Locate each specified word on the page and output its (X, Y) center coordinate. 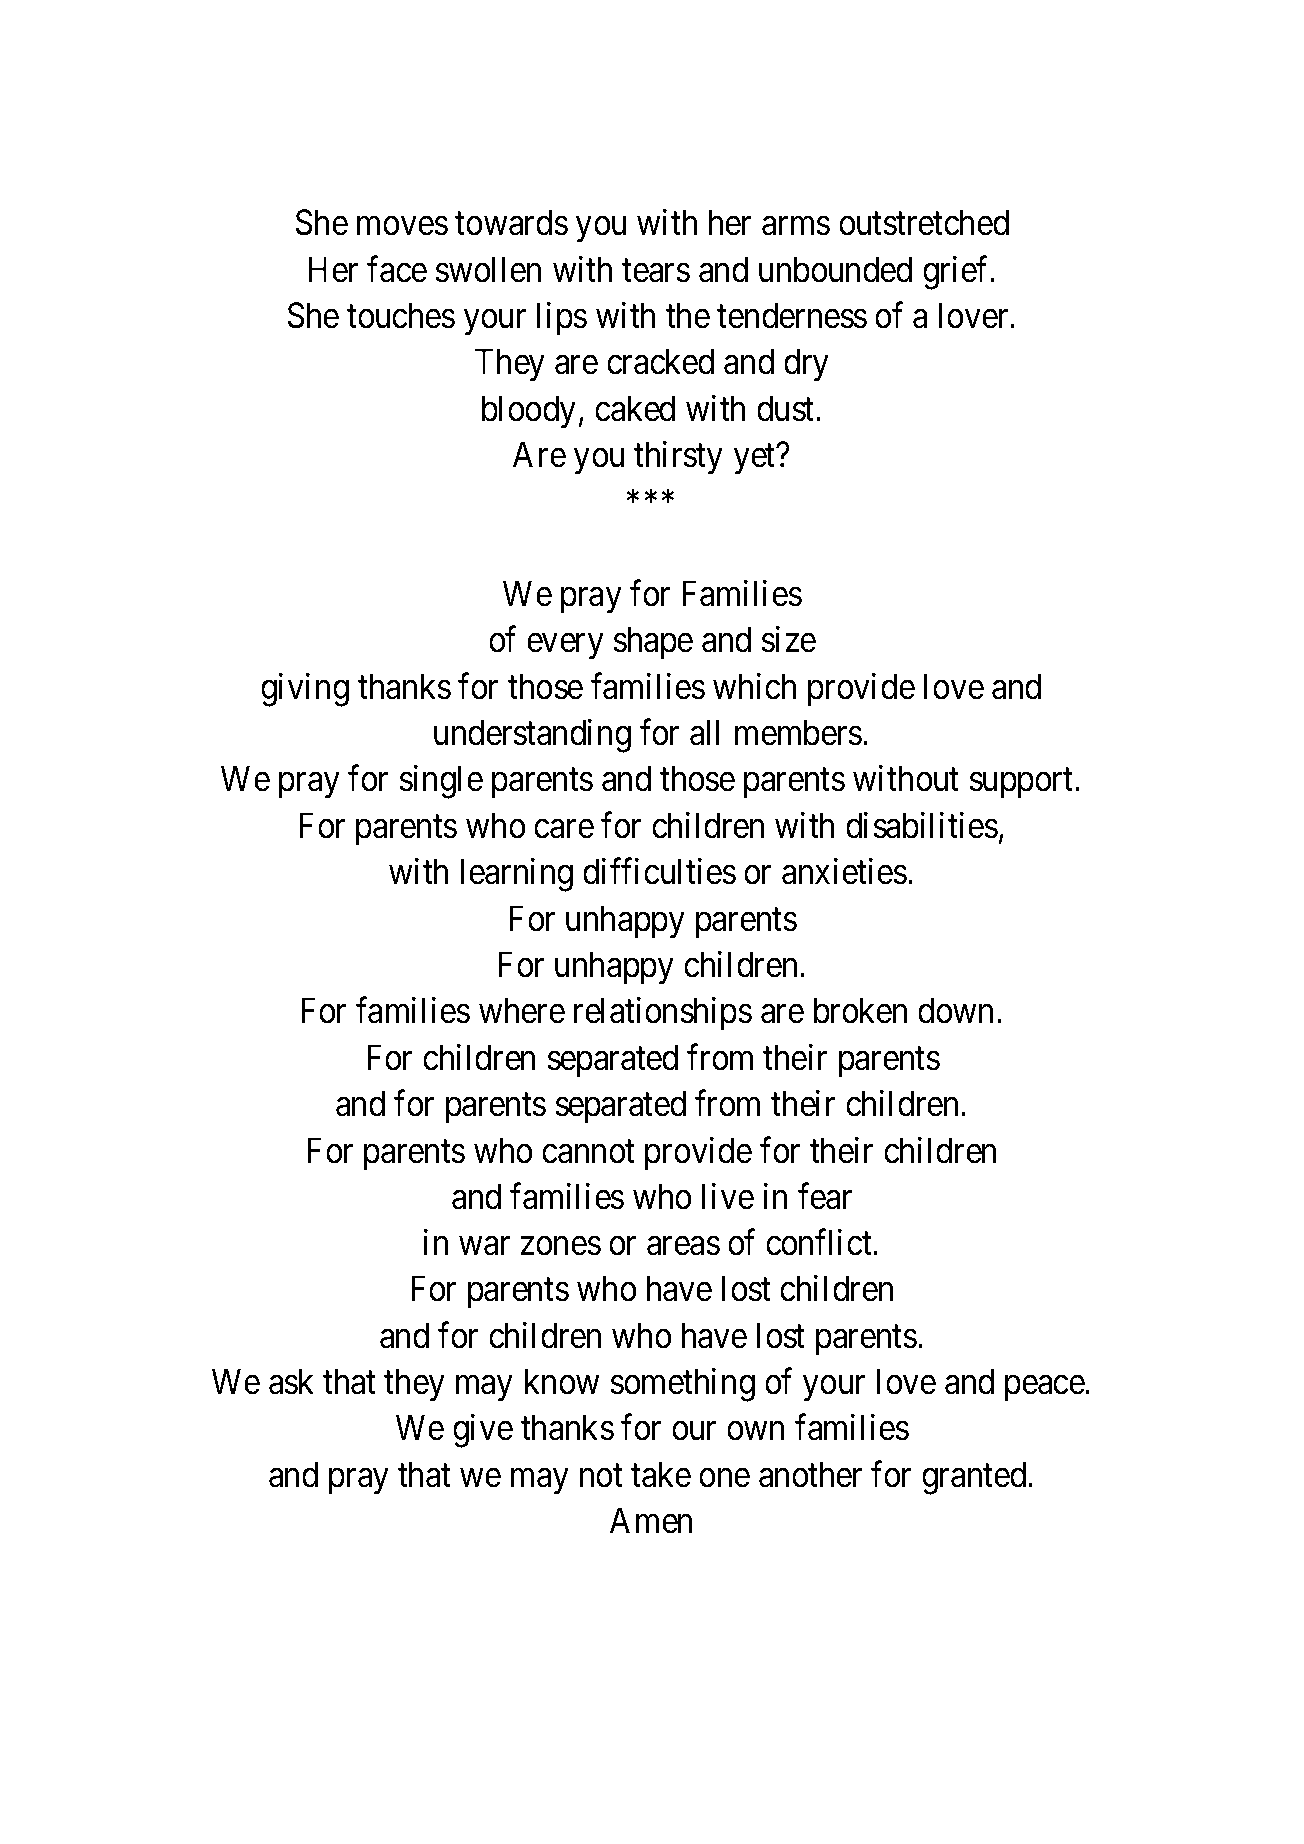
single (441, 782)
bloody (529, 412)
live (728, 1196)
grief (957, 273)
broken (860, 1010)
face (397, 269)
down (955, 1010)
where (522, 1010)
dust (787, 408)
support (1023, 783)
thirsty (678, 458)
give (483, 1431)
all (704, 732)
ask (291, 1381)
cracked (660, 361)
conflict (820, 1242)
